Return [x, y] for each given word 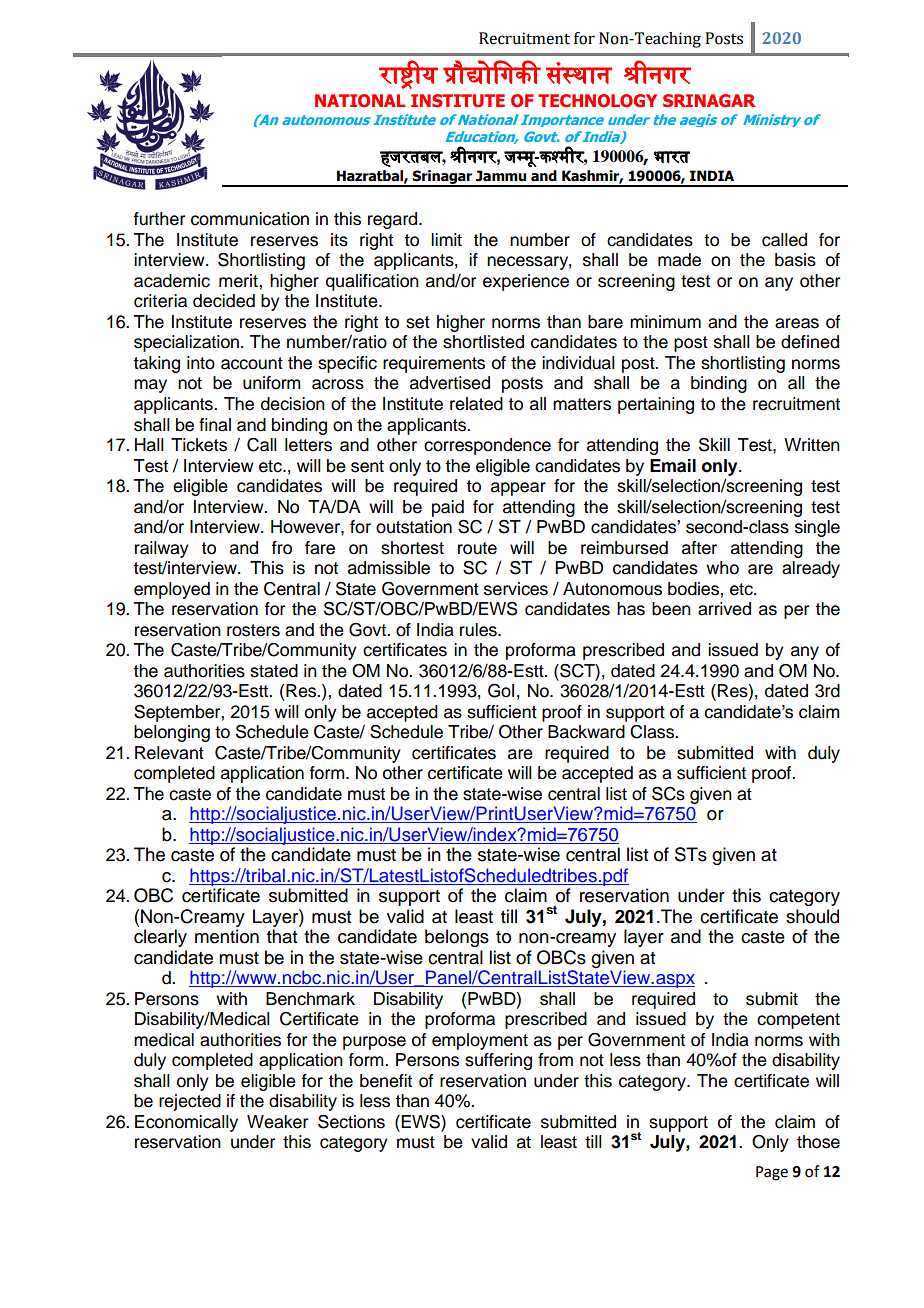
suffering [498, 1061]
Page [772, 1173]
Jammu [501, 176]
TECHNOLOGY [597, 101]
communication [250, 219]
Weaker [277, 1122]
